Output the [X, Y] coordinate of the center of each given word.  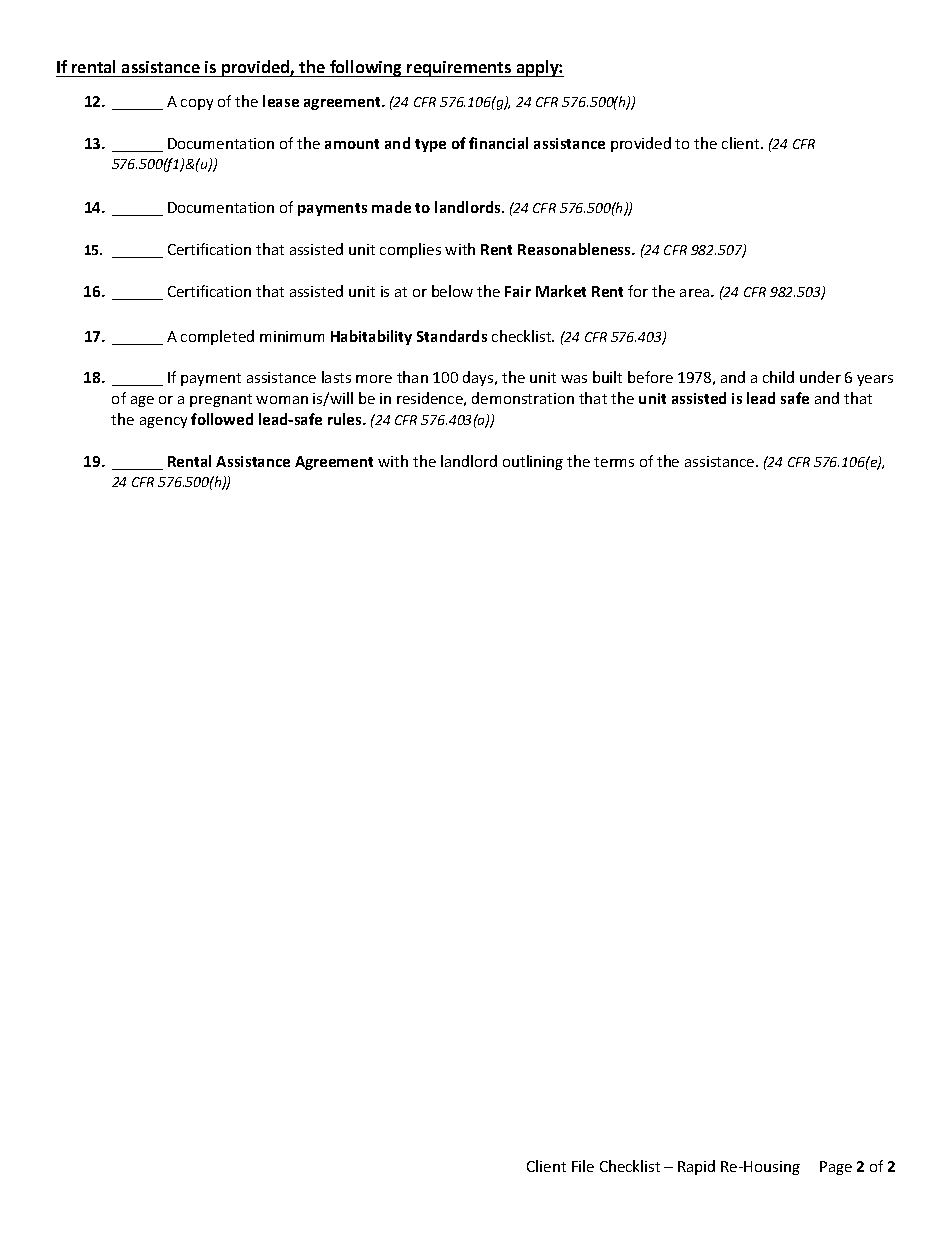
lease [281, 101]
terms [614, 462]
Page [836, 1168]
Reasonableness [576, 249]
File [583, 1166]
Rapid [696, 1167]
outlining [533, 462]
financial [498, 143]
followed [222, 419]
